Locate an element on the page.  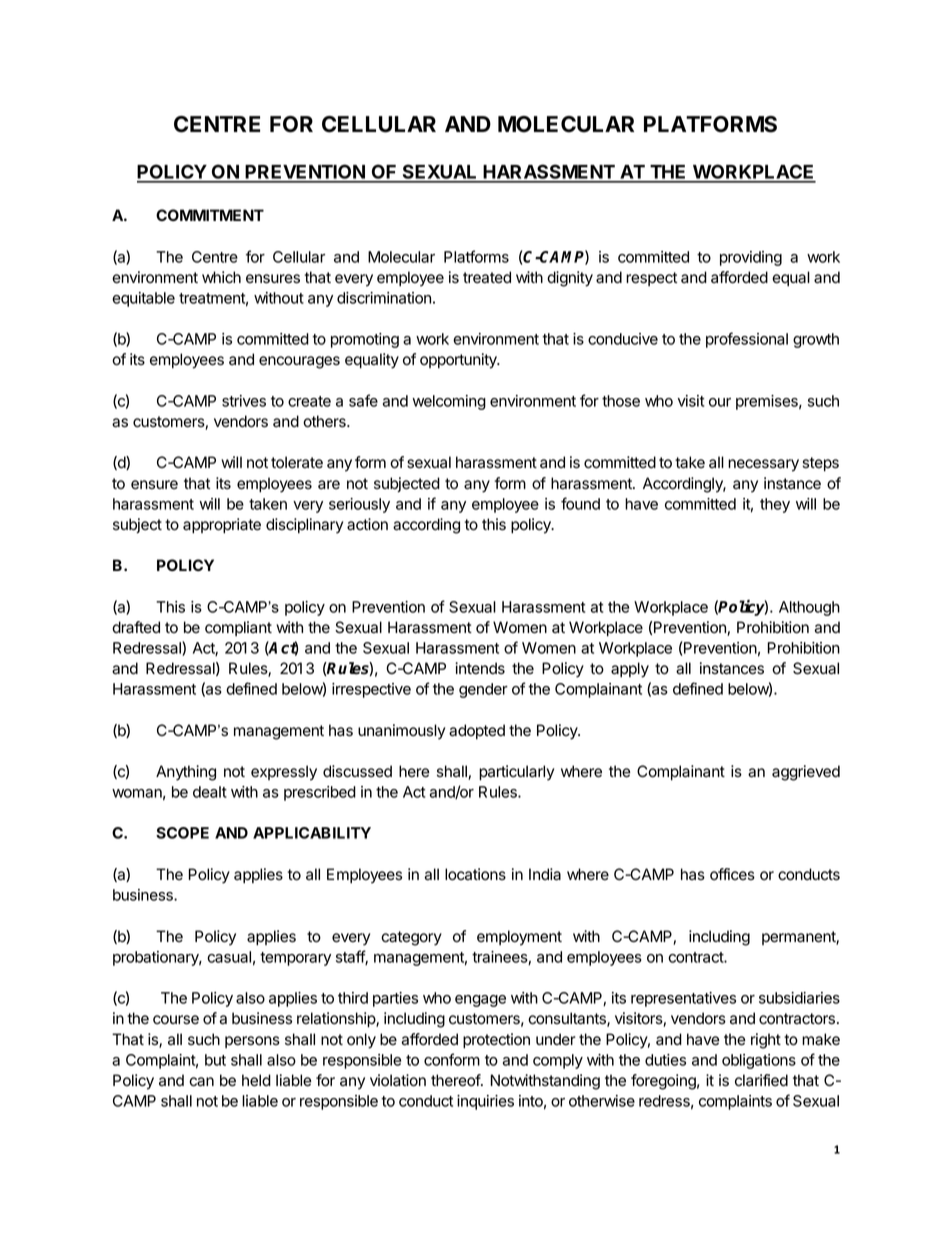
offices is located at coordinates (732, 874).
